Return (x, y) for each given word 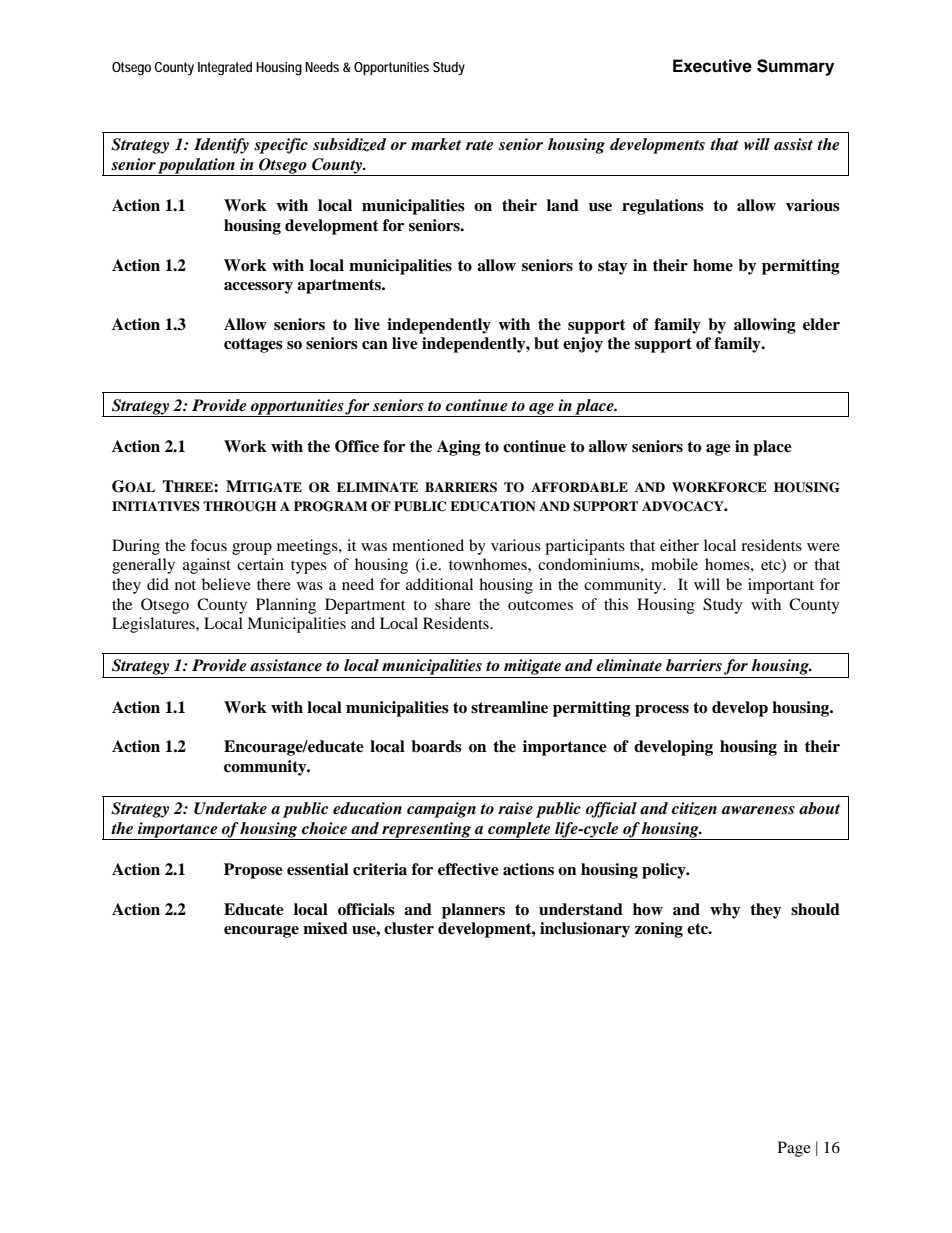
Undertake (230, 808)
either (679, 545)
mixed (325, 928)
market (436, 144)
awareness (758, 810)
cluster (409, 928)
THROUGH (240, 506)
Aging (459, 448)
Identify (221, 146)
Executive (712, 66)
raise (515, 808)
